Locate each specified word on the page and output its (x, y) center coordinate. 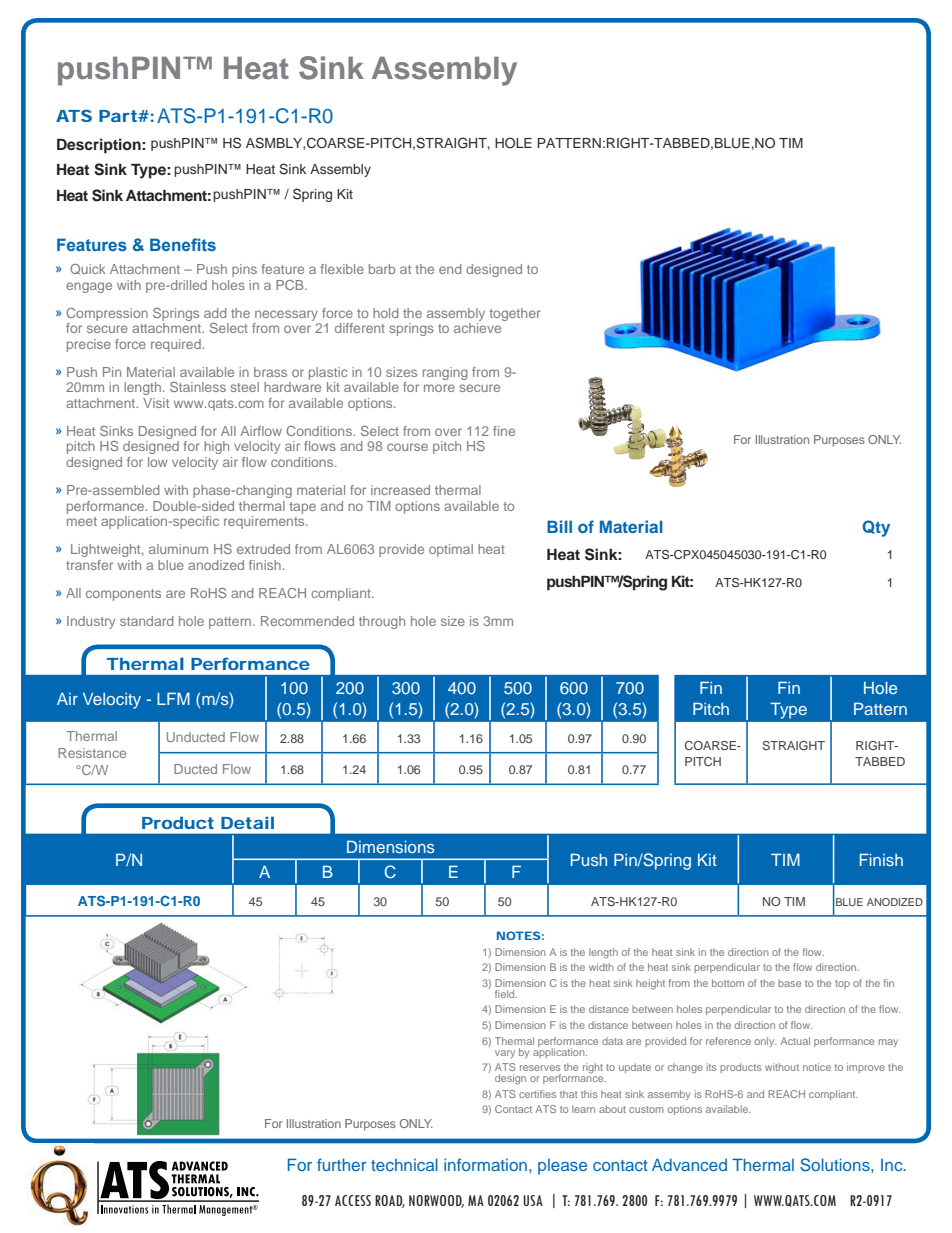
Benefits (183, 244)
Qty (876, 528)
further (341, 1164)
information (485, 1164)
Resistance (92, 753)
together (515, 314)
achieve (477, 328)
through (382, 622)
